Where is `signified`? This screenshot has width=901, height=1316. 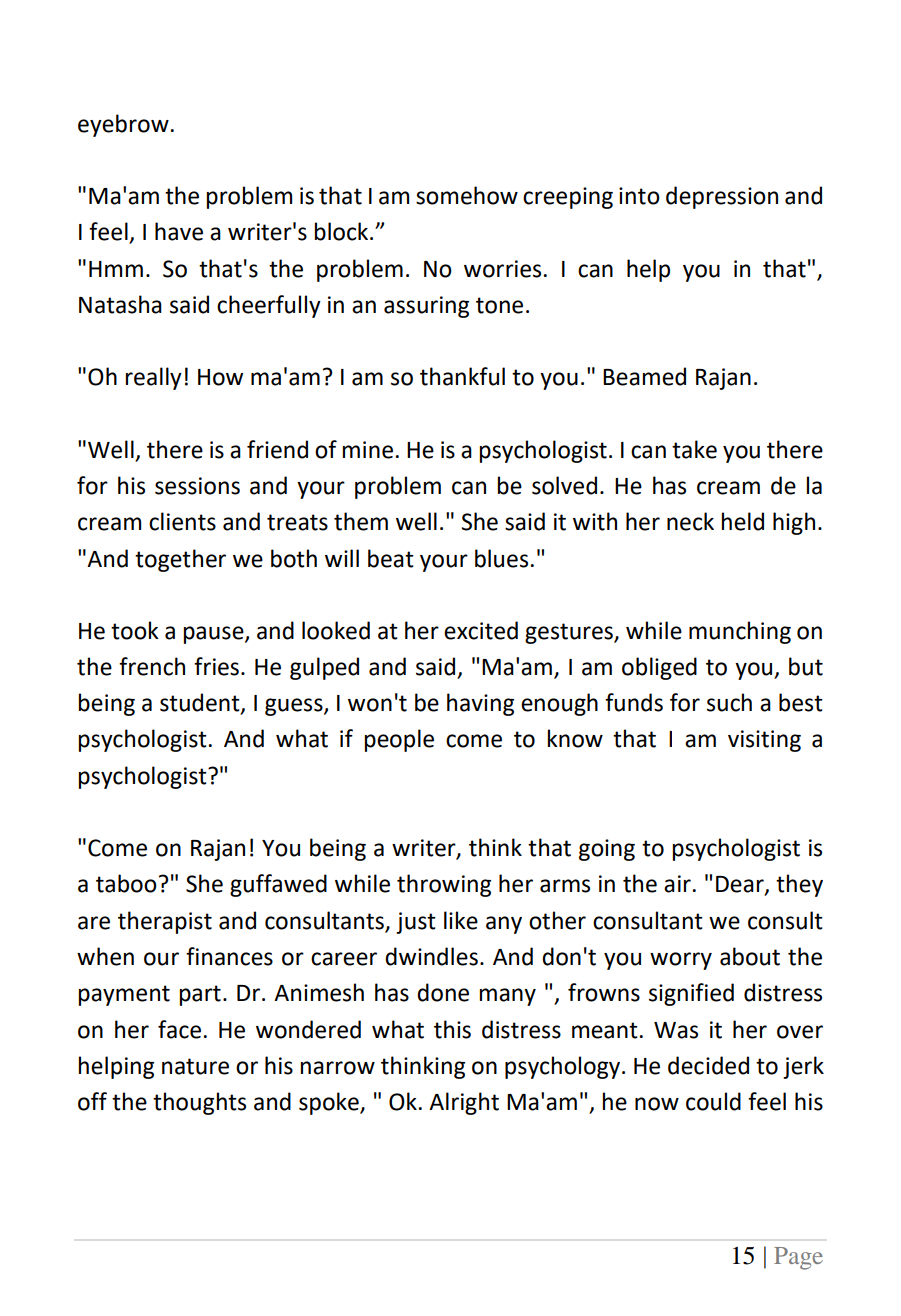
signified is located at coordinates (691, 994).
